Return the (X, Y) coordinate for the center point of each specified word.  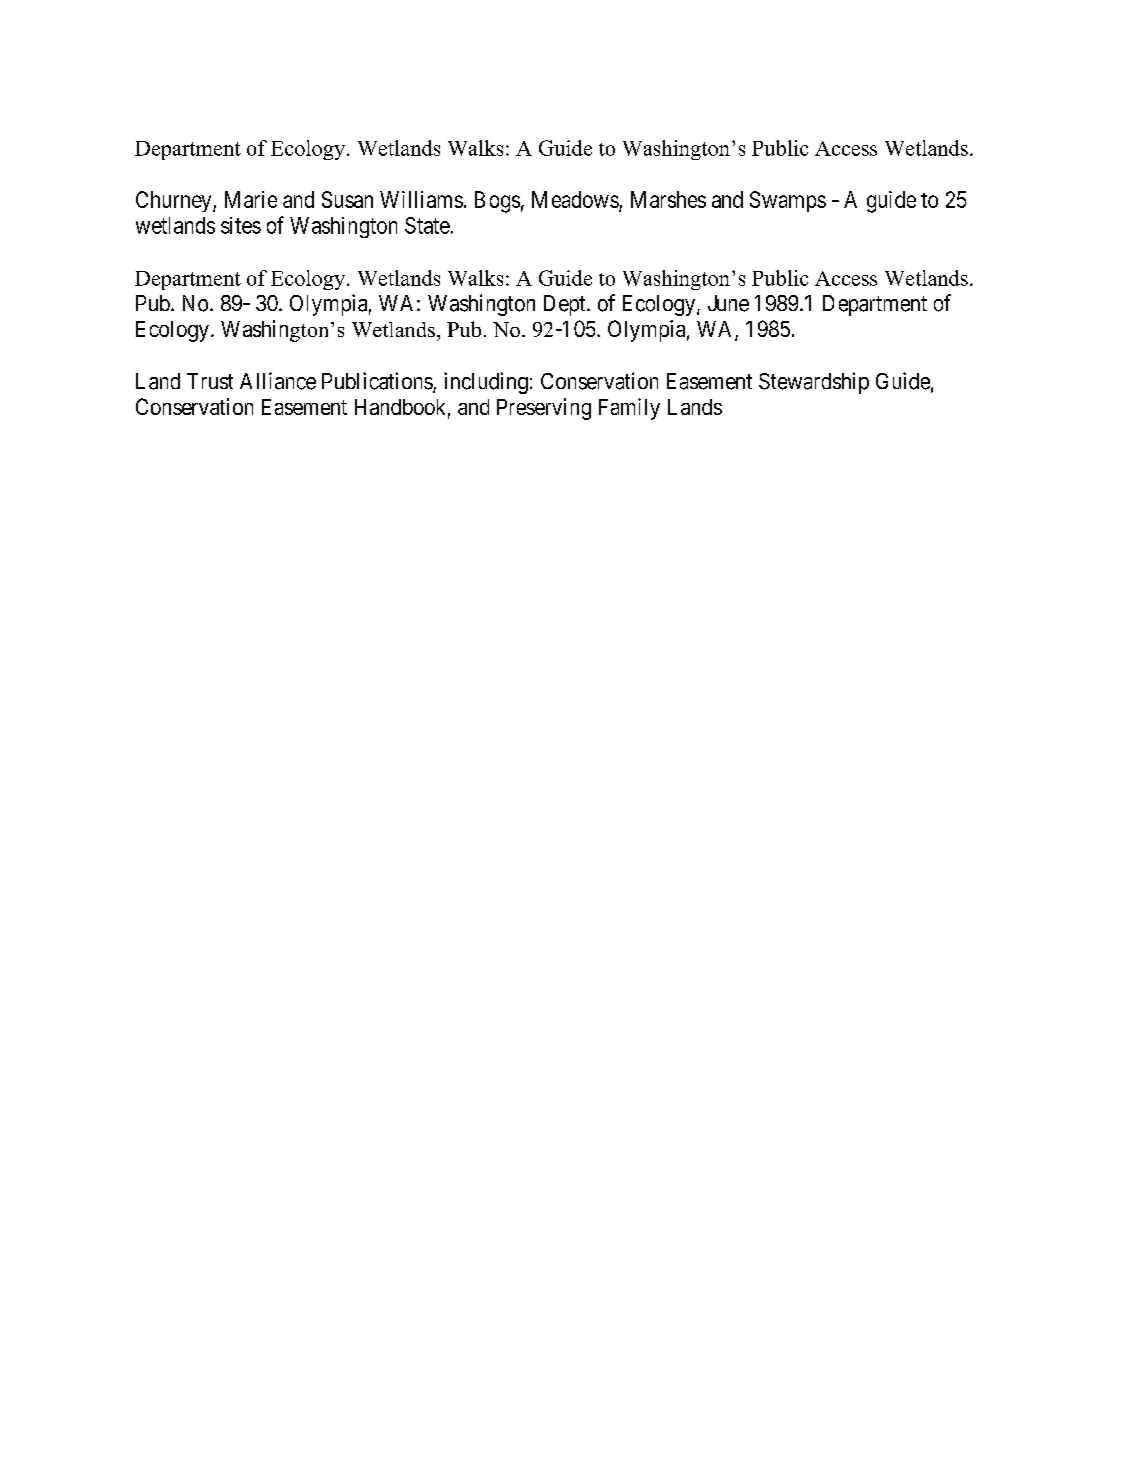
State (427, 225)
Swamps (788, 201)
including (486, 383)
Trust (210, 381)
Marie (251, 199)
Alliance (278, 381)
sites (241, 225)
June (728, 303)
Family (629, 409)
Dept (566, 305)
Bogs (497, 202)
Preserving (544, 409)
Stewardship (814, 383)
